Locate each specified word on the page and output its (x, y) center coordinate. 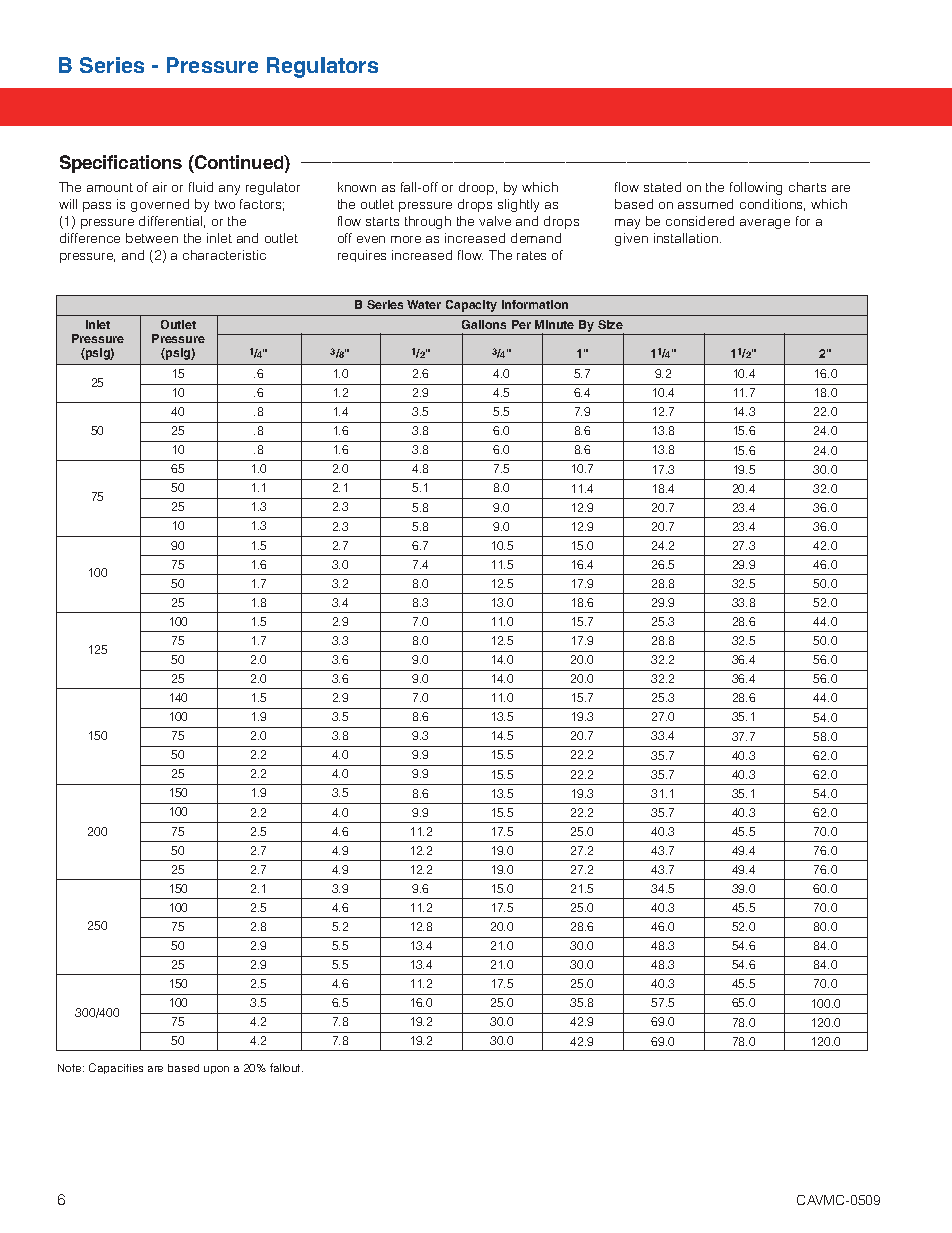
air (160, 187)
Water (424, 304)
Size (610, 324)
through (428, 222)
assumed (705, 204)
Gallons (484, 324)
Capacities (116, 1068)
